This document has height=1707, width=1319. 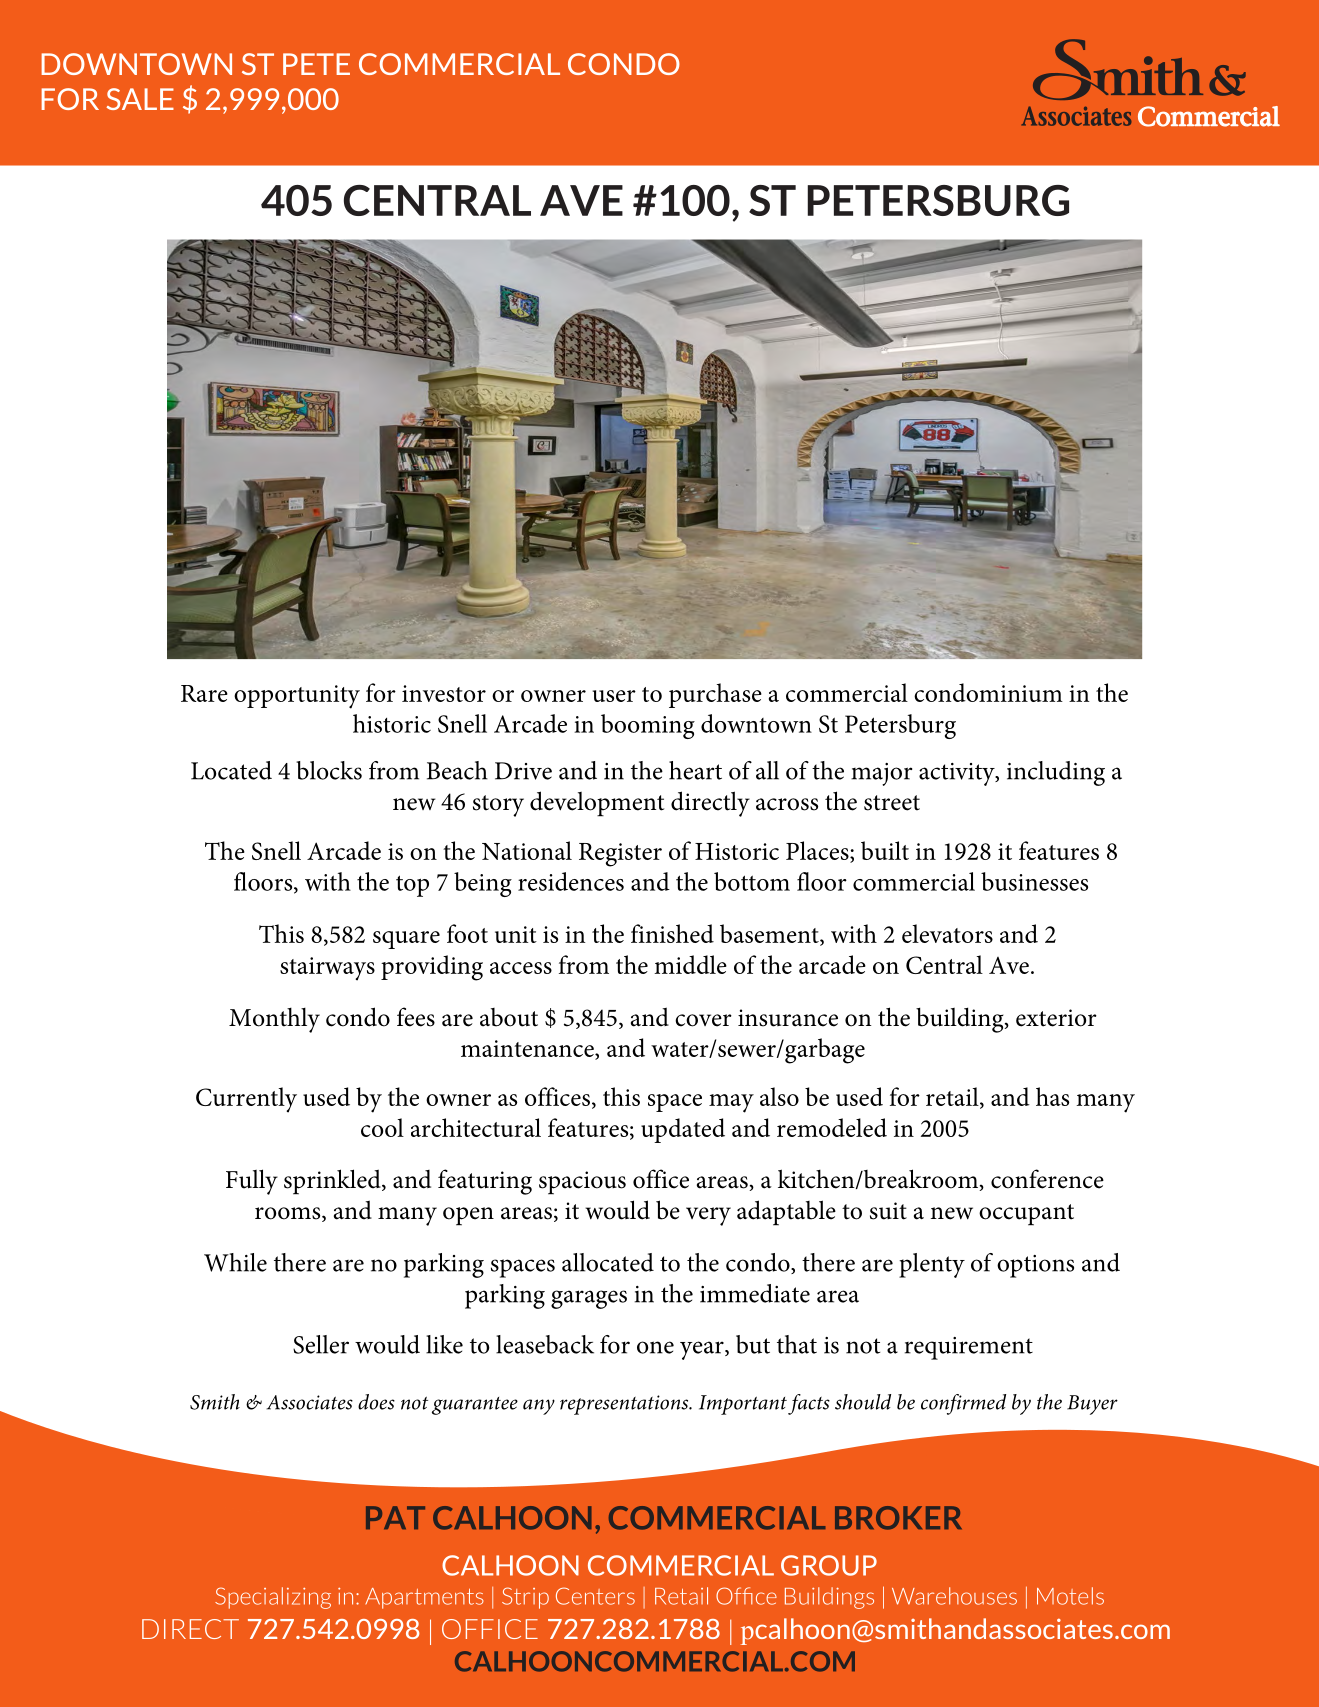 What do you see at coordinates (273, 1598) in the document?
I see `Specializing` at bounding box center [273, 1598].
